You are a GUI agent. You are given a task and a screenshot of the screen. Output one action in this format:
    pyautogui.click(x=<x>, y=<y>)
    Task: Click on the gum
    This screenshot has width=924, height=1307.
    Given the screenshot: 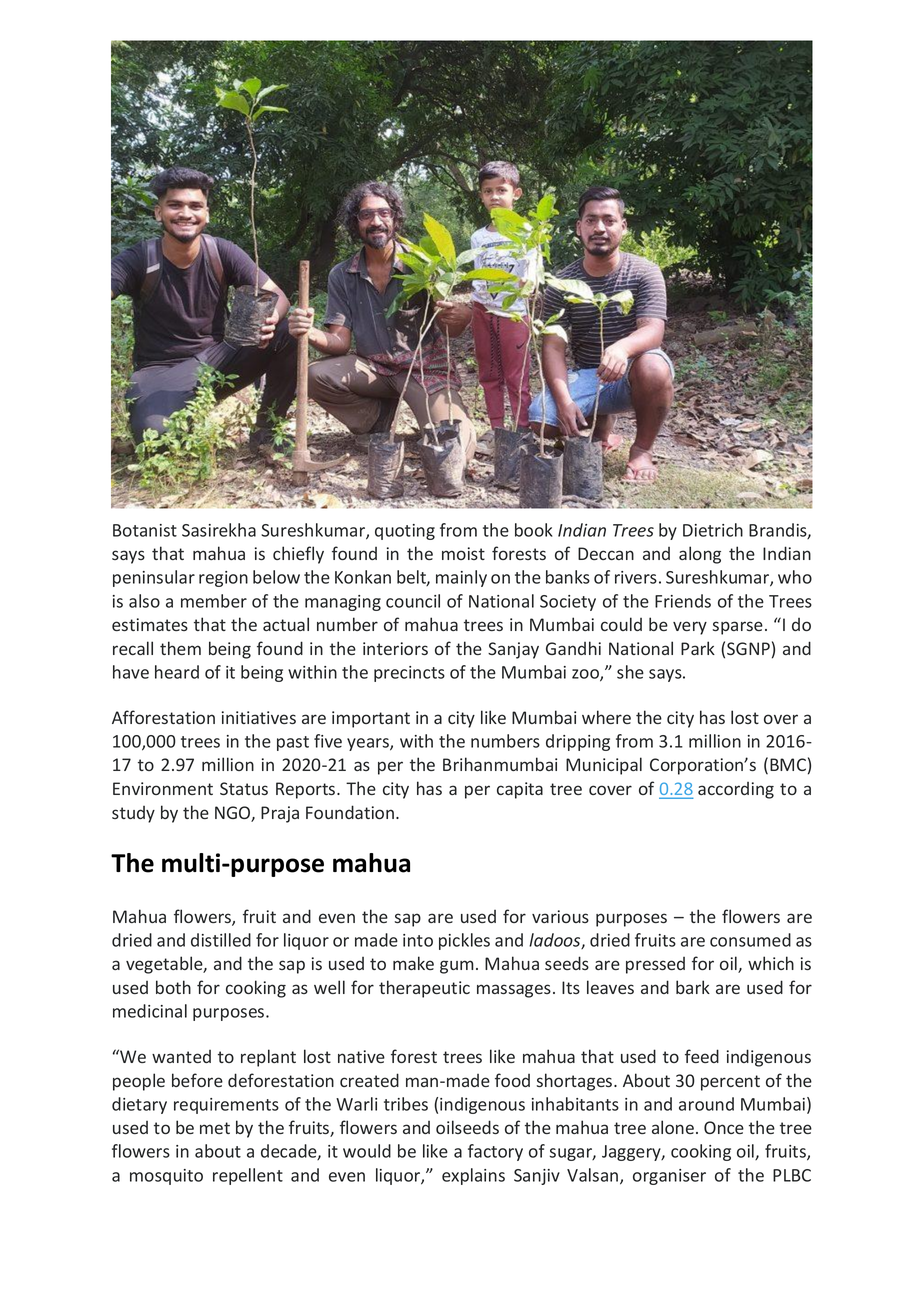 What is the action you would take?
    pyautogui.click(x=457, y=967)
